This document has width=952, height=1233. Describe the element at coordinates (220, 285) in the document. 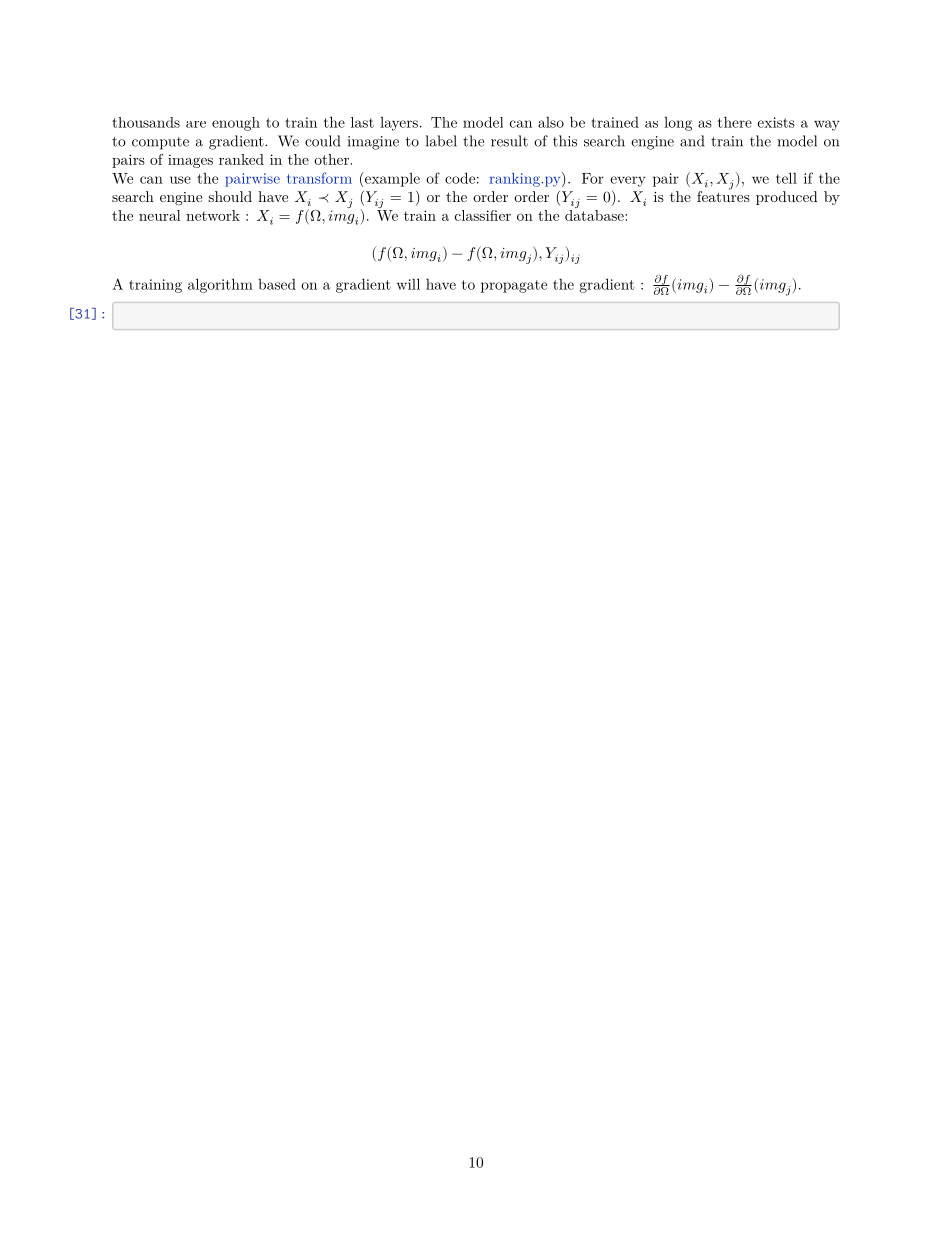

I see `algorithm` at that location.
